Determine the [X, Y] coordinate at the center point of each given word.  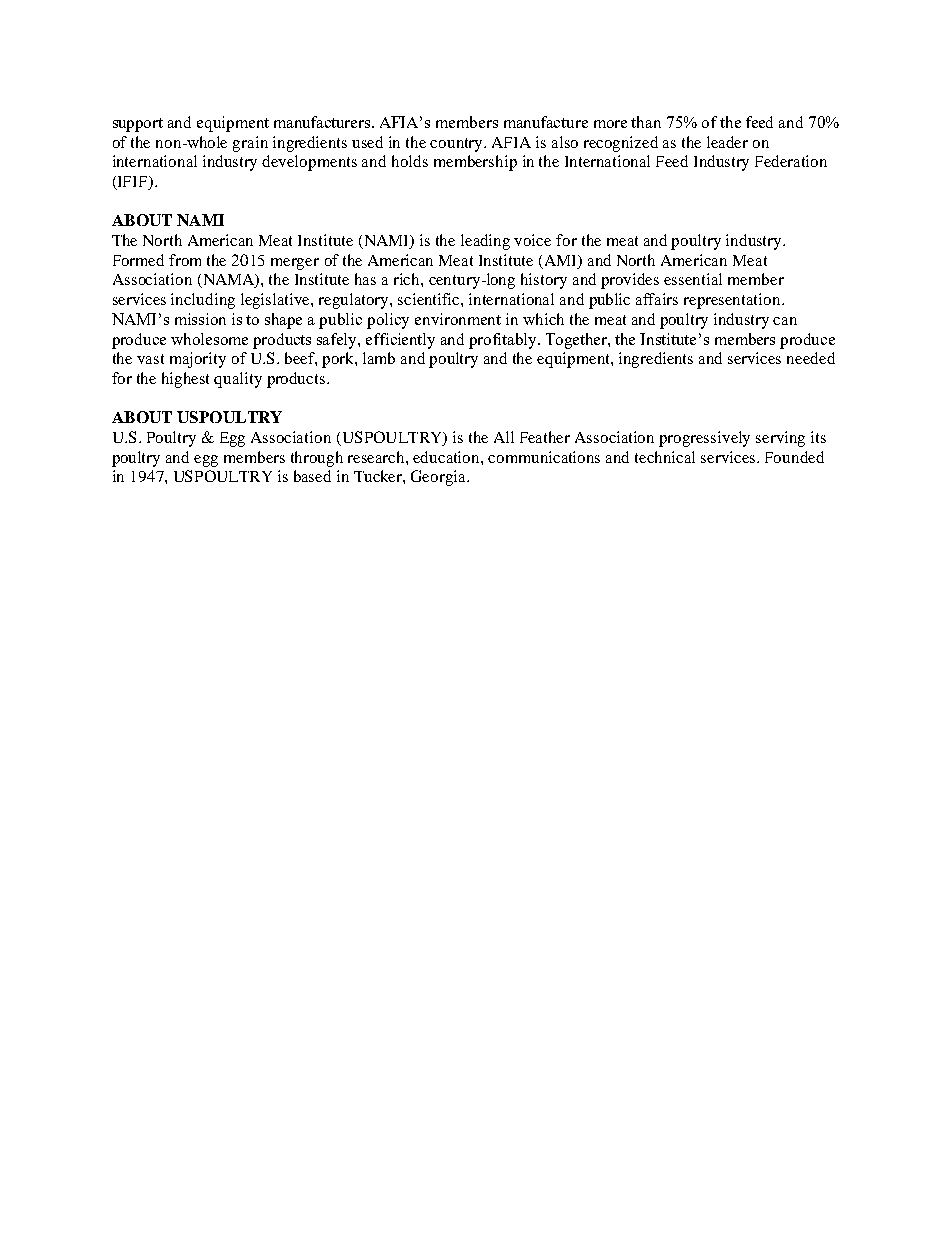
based [312, 476]
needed [811, 358]
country [458, 145]
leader [727, 142]
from [185, 260]
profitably [504, 341]
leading [485, 242]
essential [693, 279]
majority [198, 360]
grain [250, 144]
